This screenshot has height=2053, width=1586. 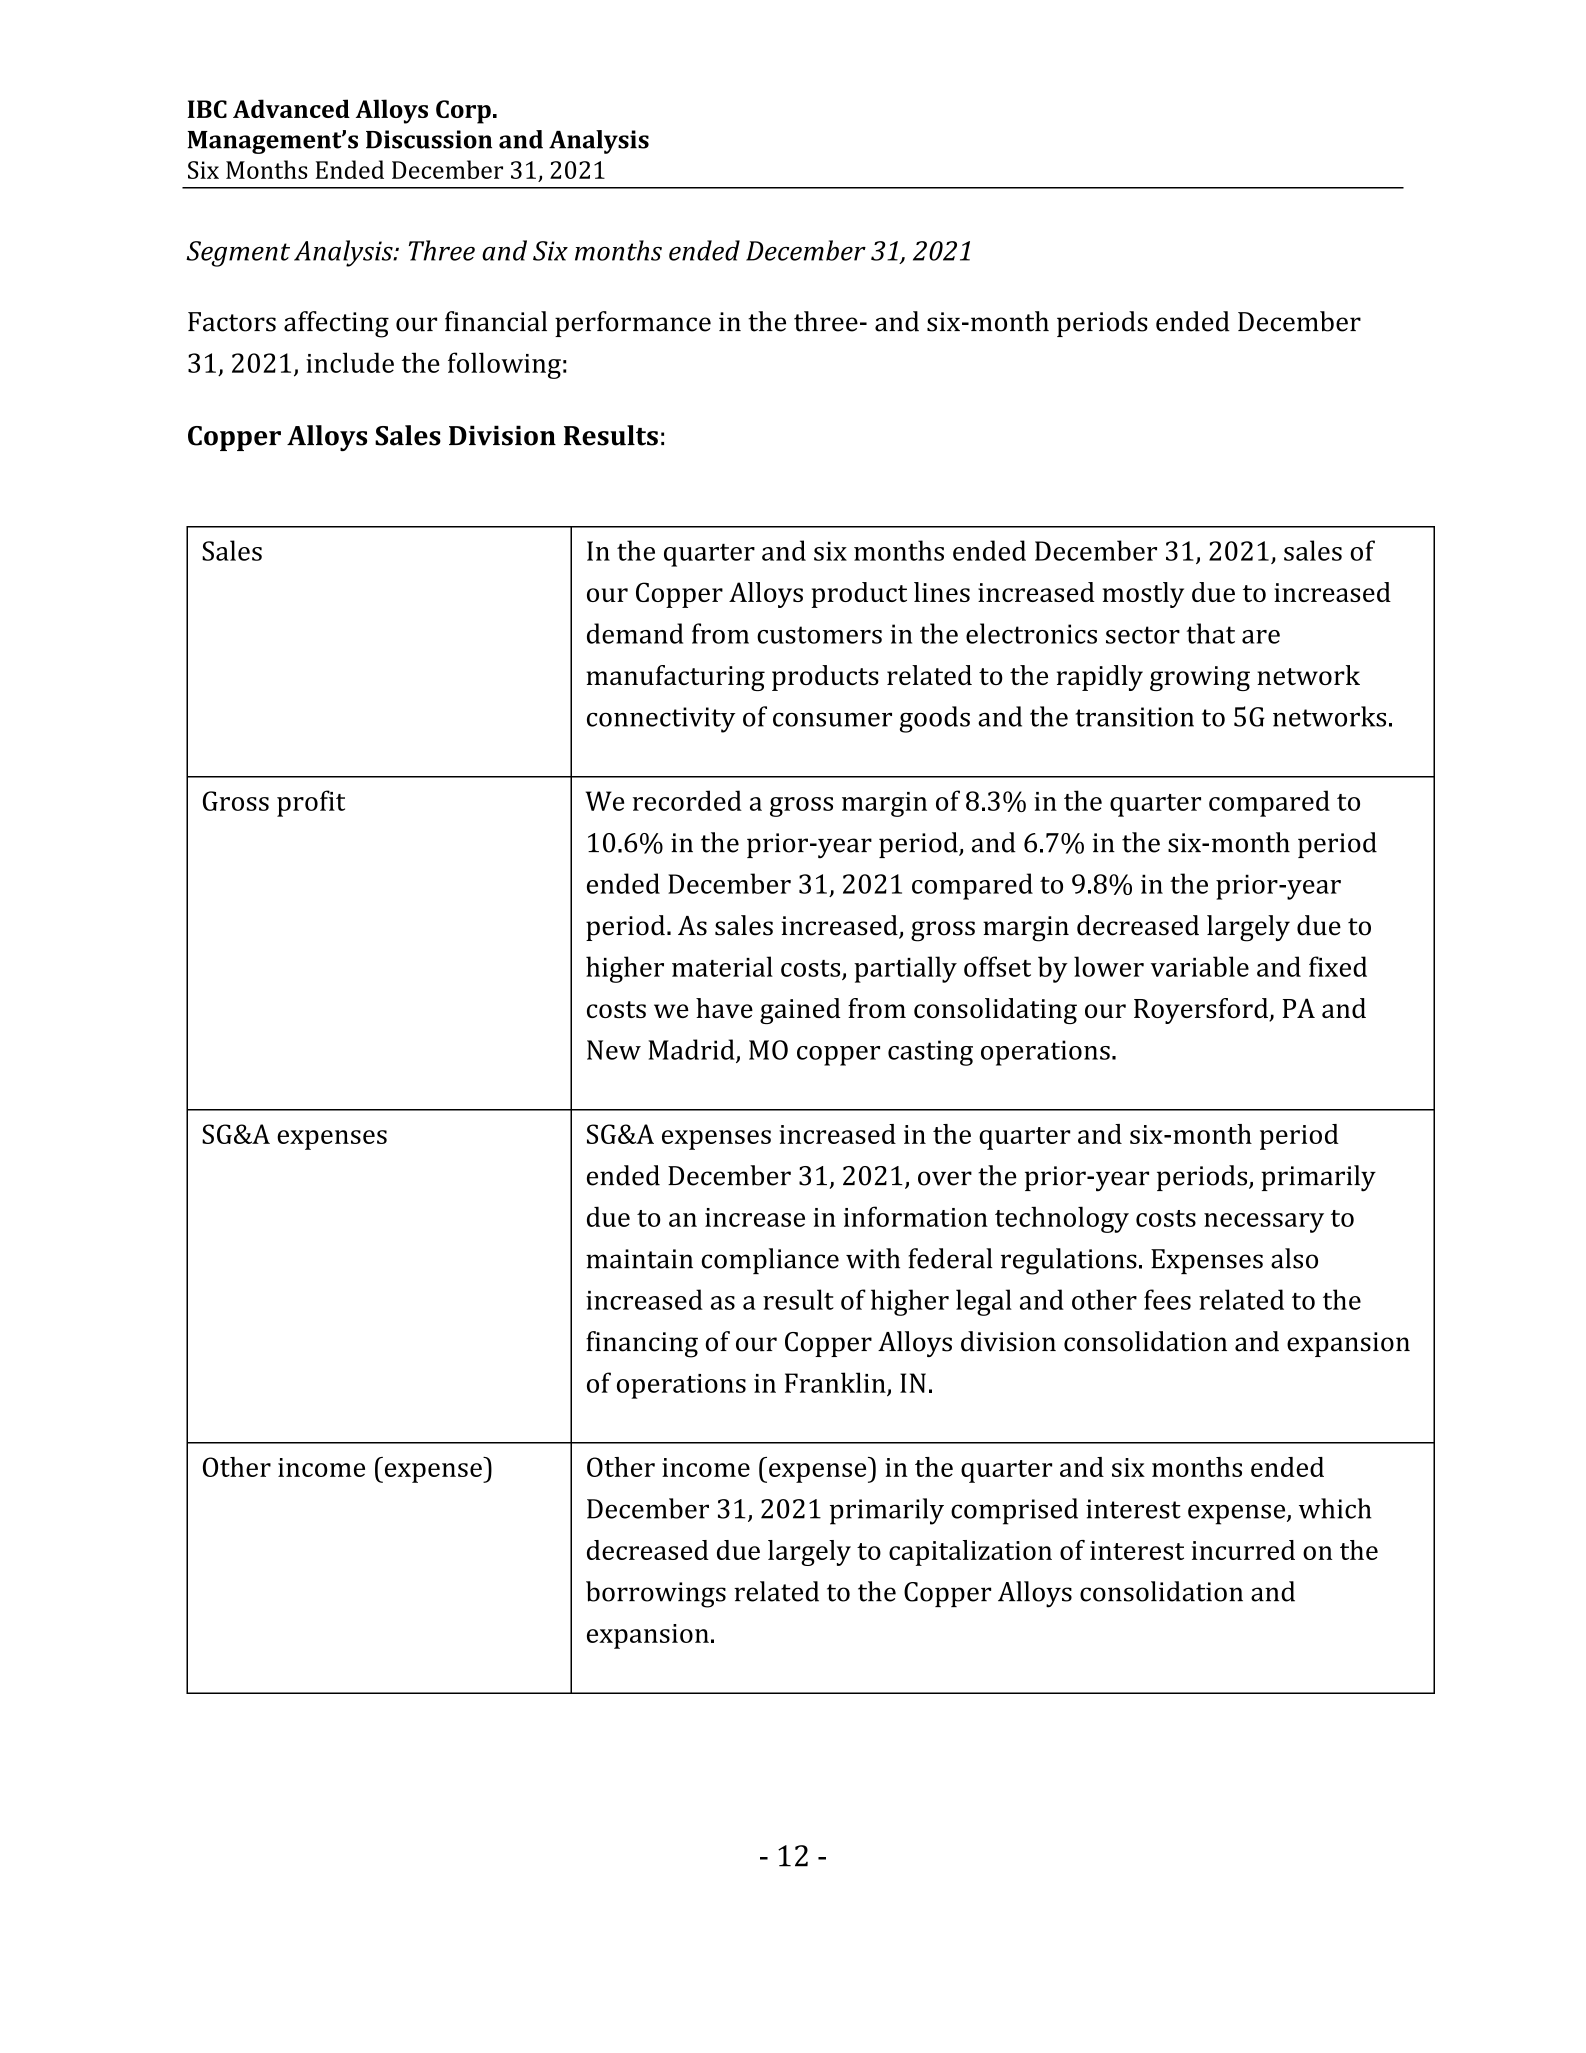 I want to click on mostly, so click(x=1143, y=595).
